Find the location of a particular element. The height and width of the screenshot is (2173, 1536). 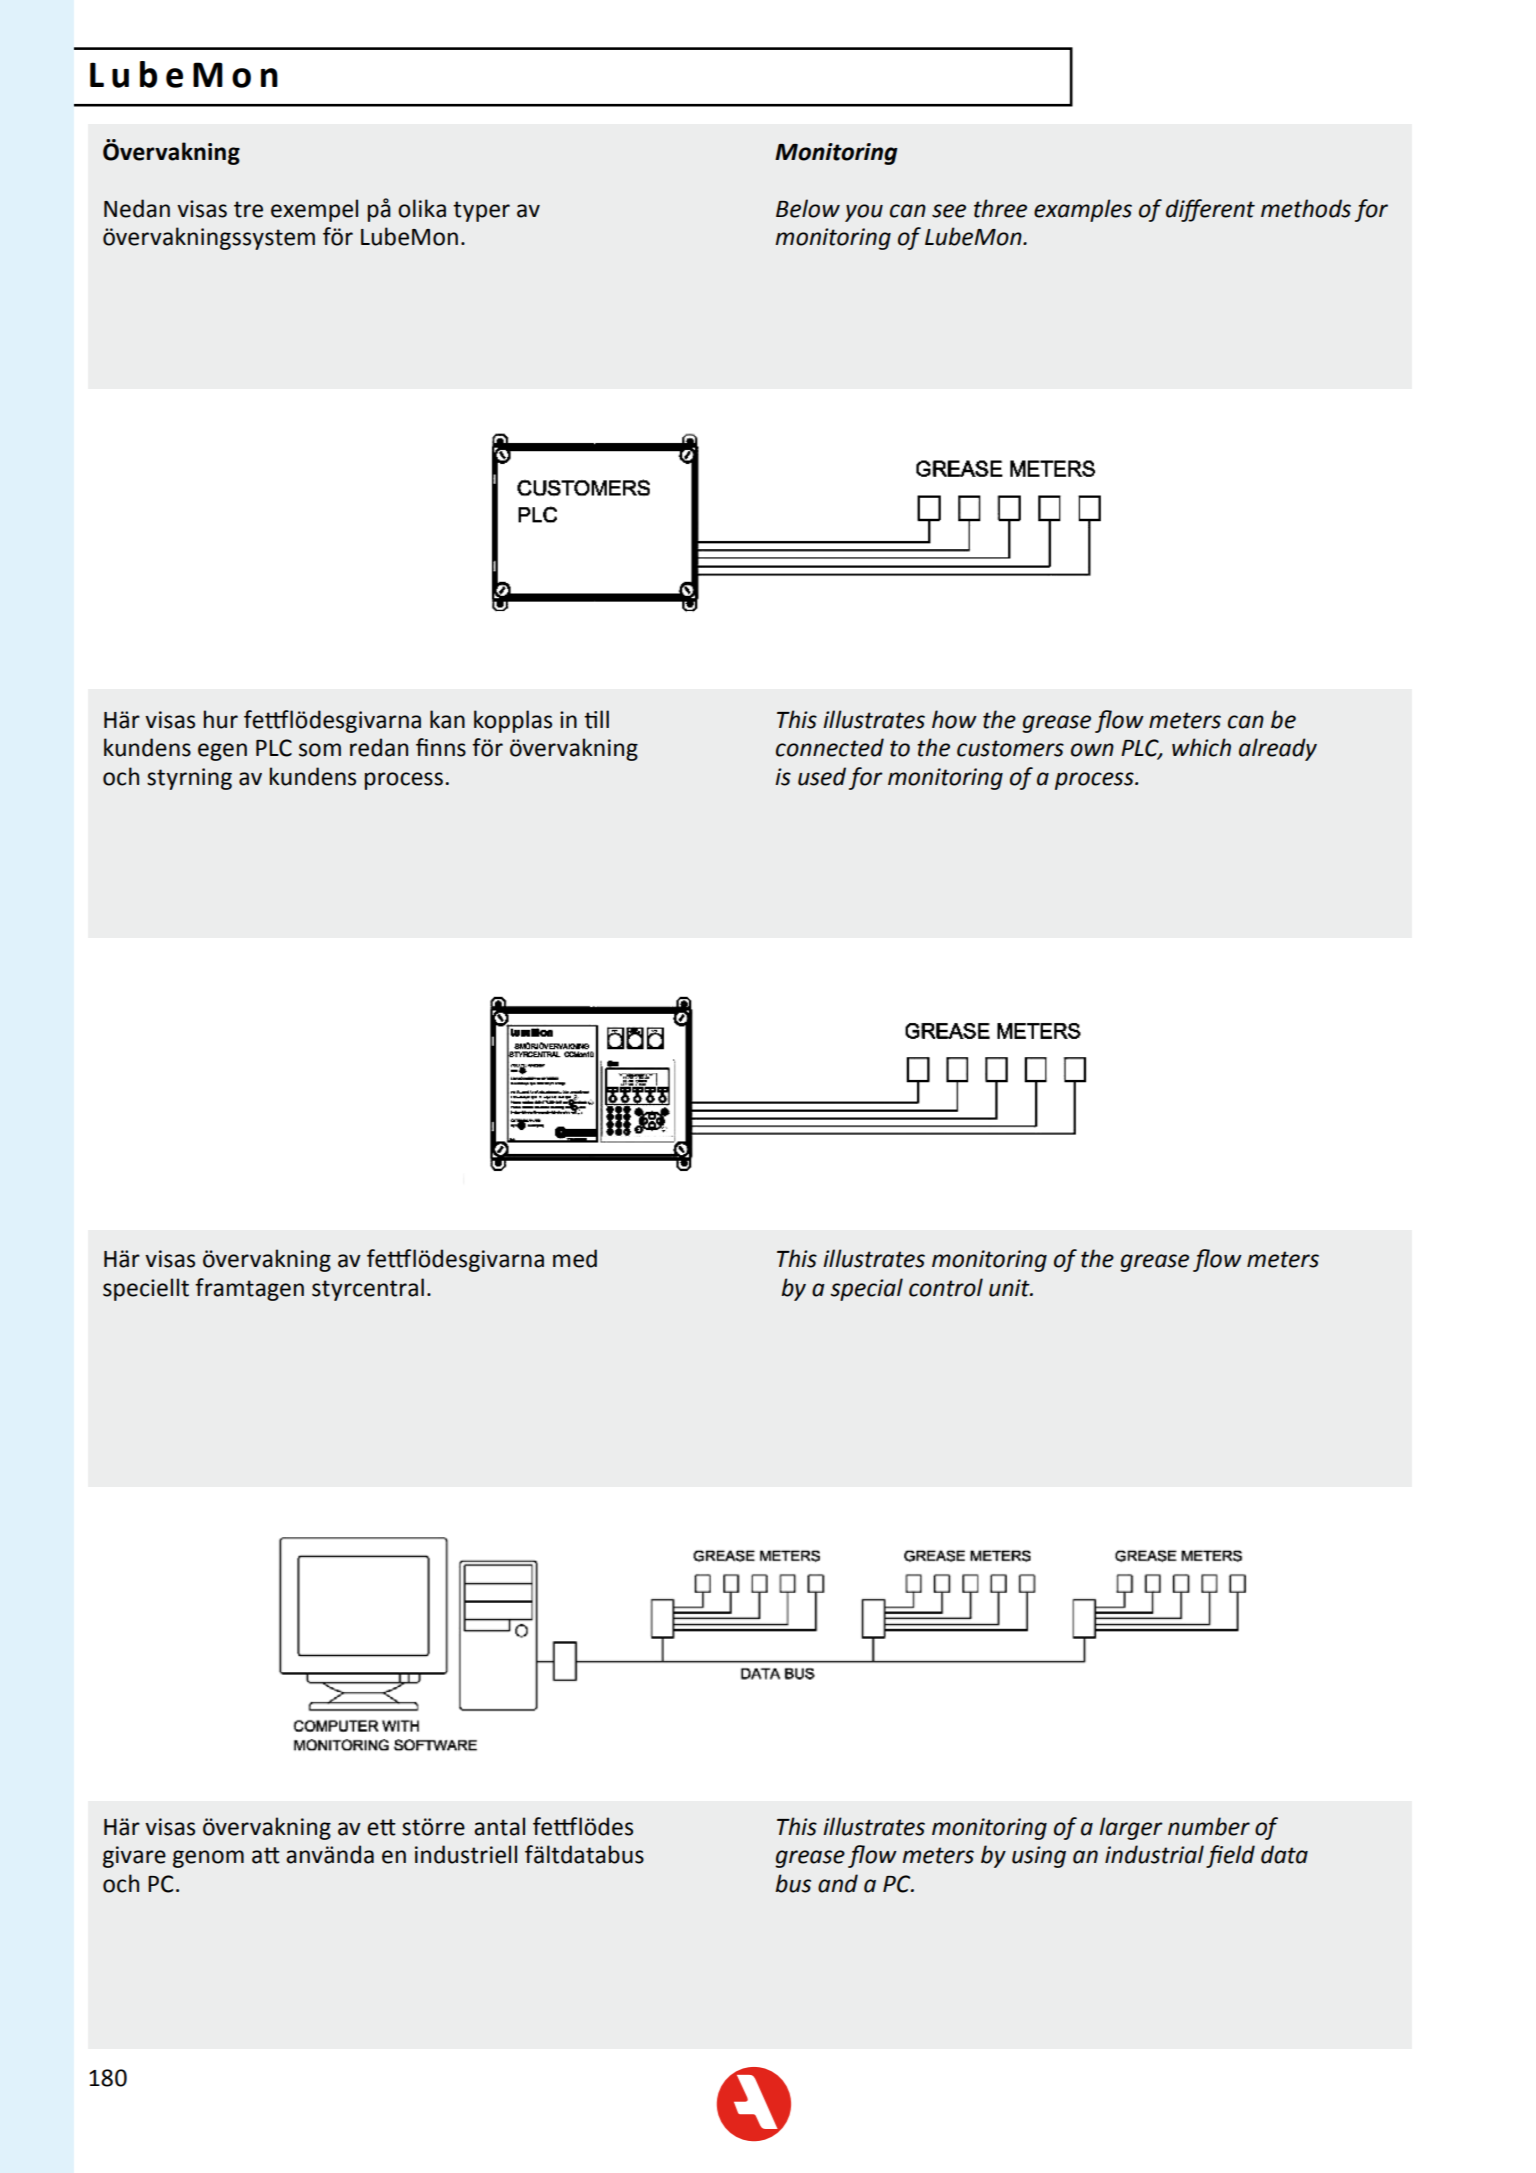

connected is located at coordinates (830, 747).
